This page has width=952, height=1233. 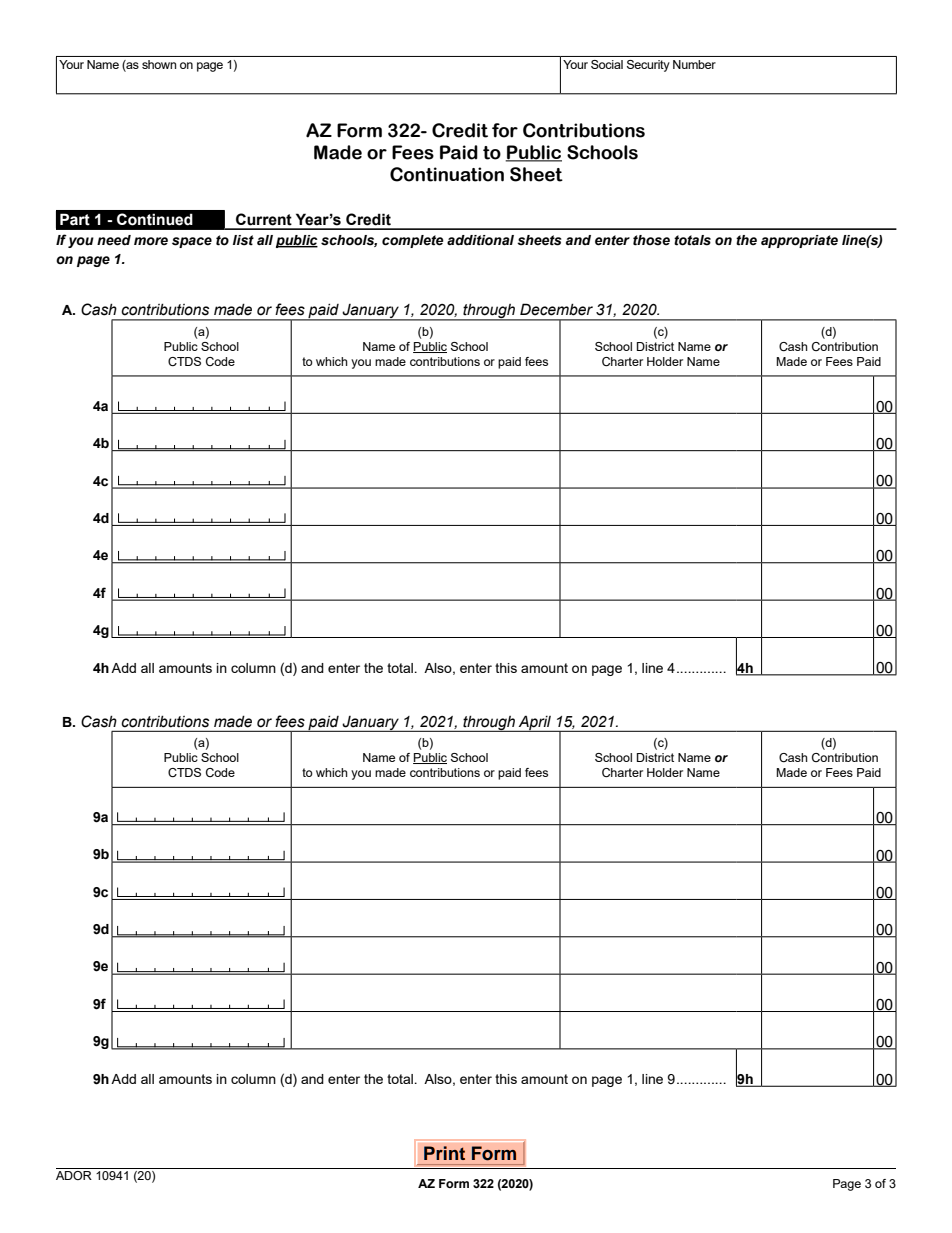 I want to click on shown, so click(x=159, y=64).
